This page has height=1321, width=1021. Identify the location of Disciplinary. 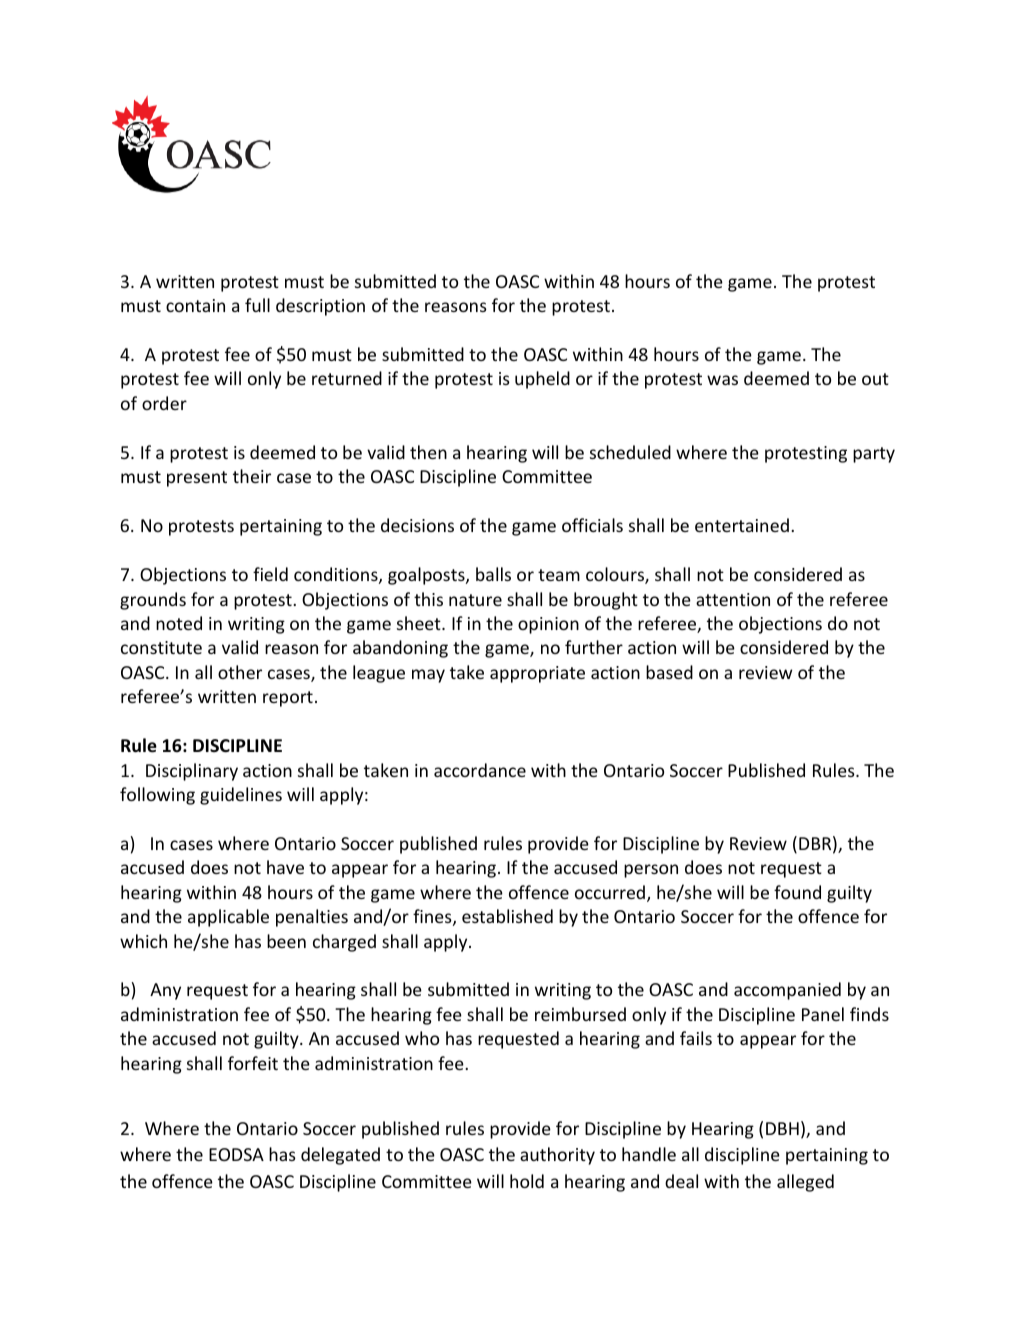
(192, 772).
